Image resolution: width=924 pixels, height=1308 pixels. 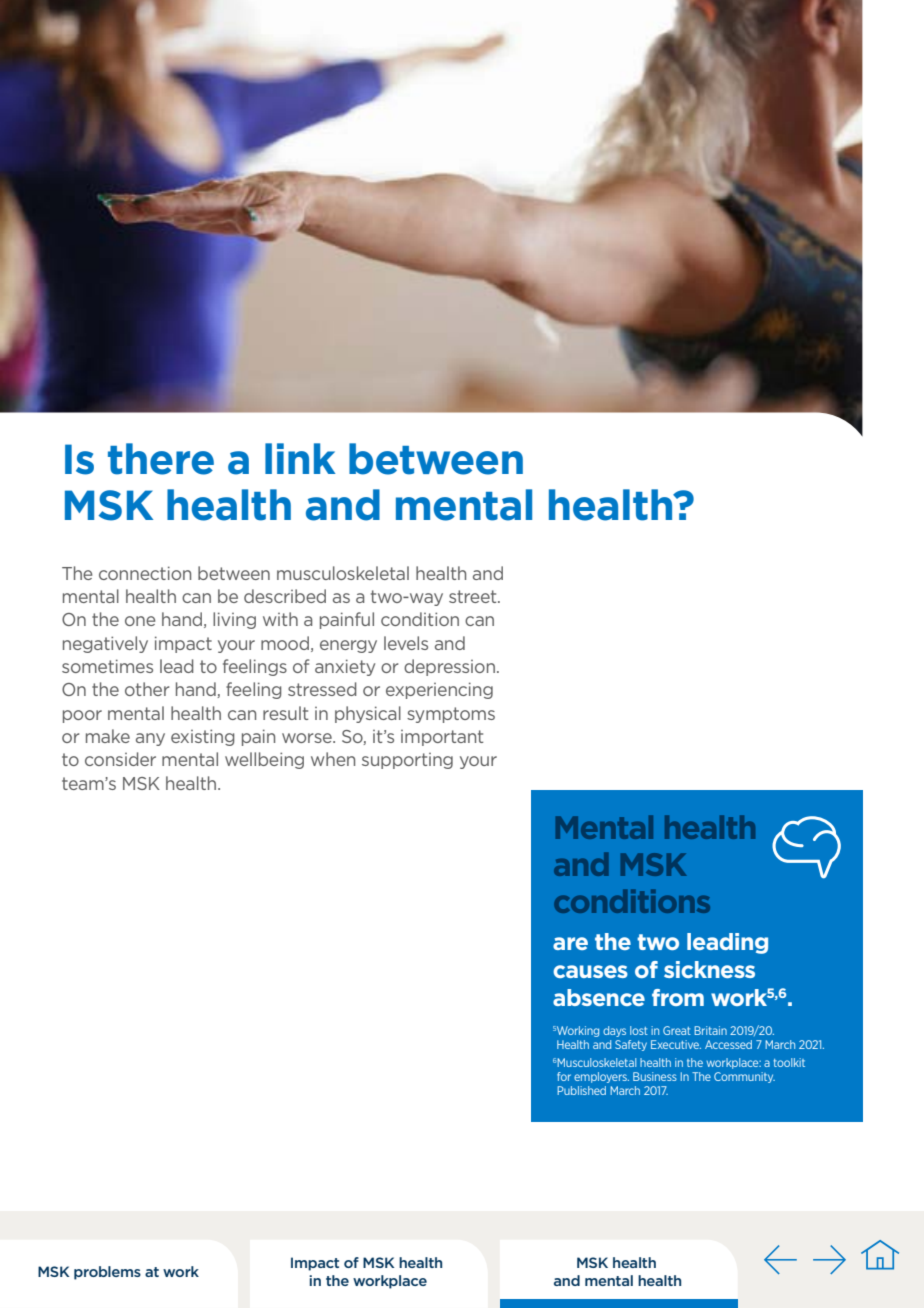 What do you see at coordinates (601, 1077) in the screenshot?
I see `employers` at bounding box center [601, 1077].
